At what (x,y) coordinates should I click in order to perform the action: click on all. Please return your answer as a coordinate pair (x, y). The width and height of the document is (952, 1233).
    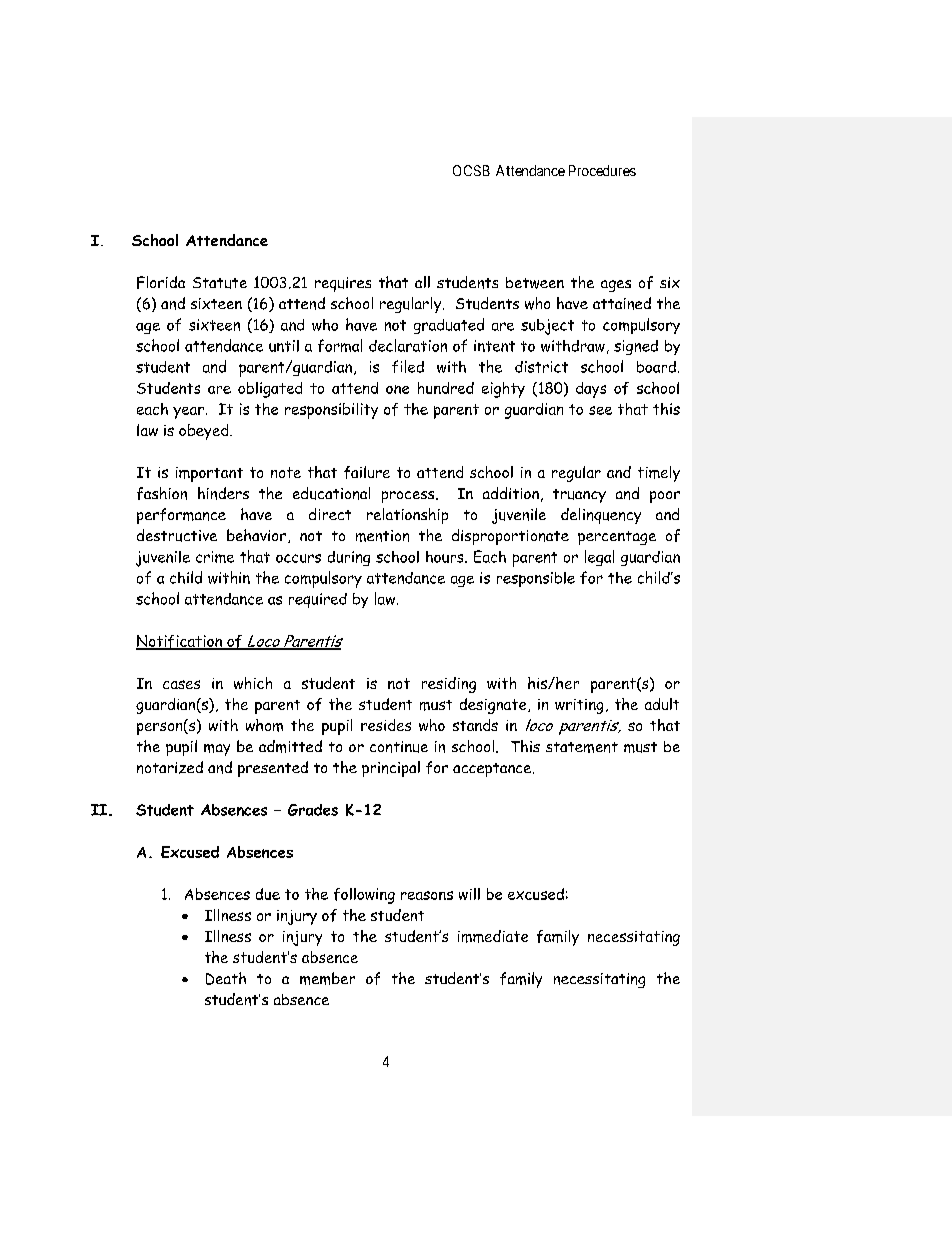
    Looking at the image, I should click on (422, 282).
